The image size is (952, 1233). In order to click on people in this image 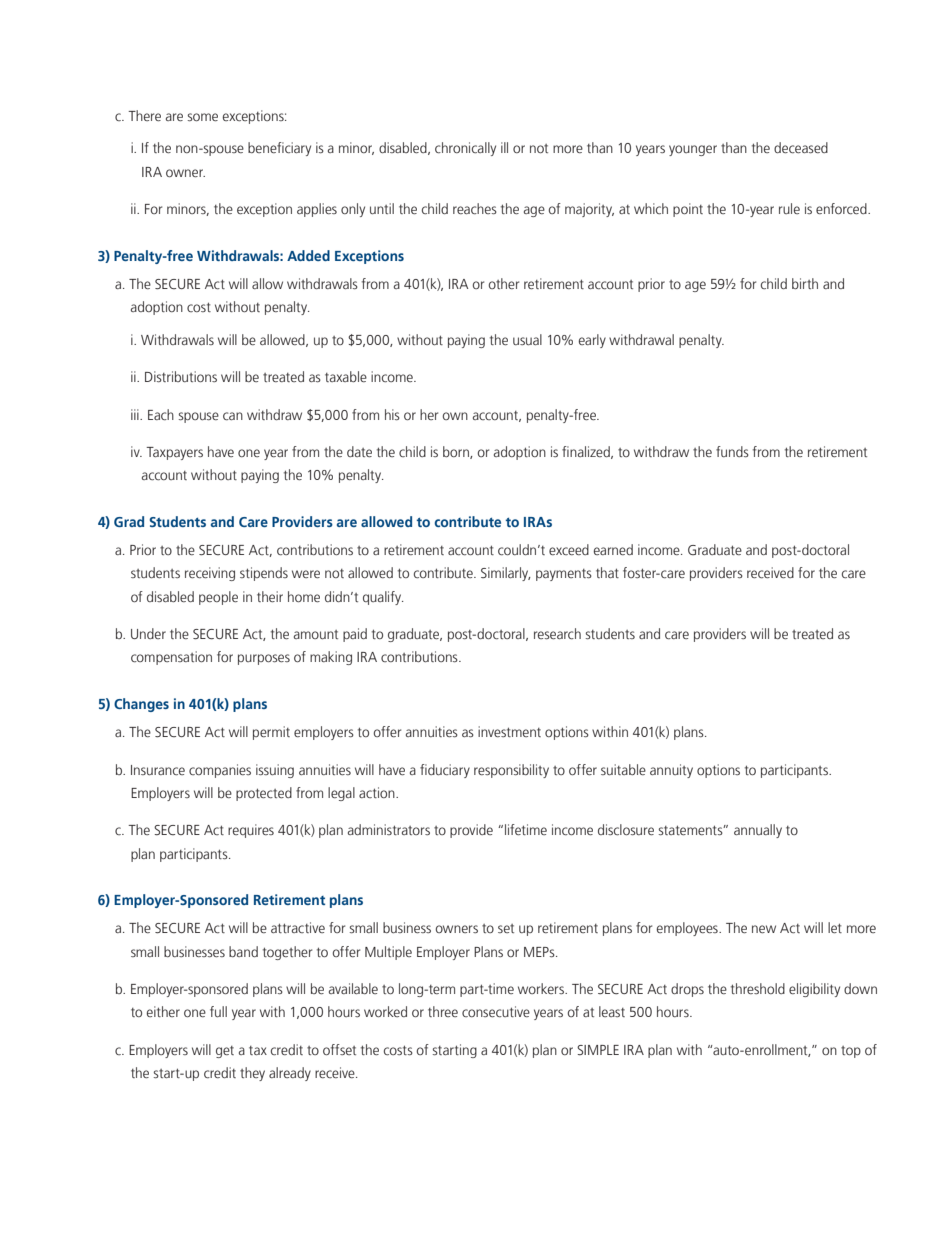, I will do `click(218, 598)`.
